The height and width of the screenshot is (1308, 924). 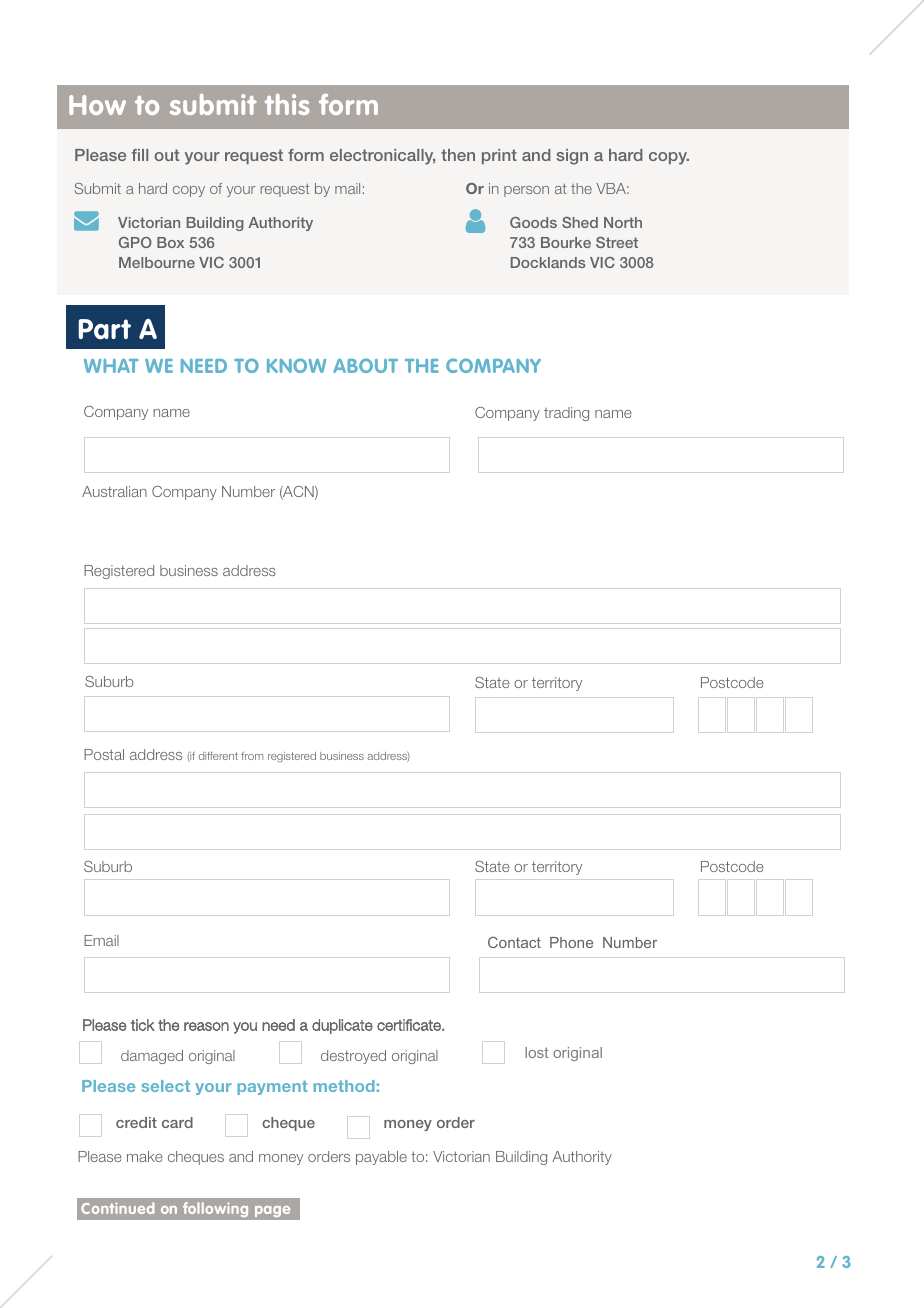 I want to click on sign, so click(x=572, y=157).
